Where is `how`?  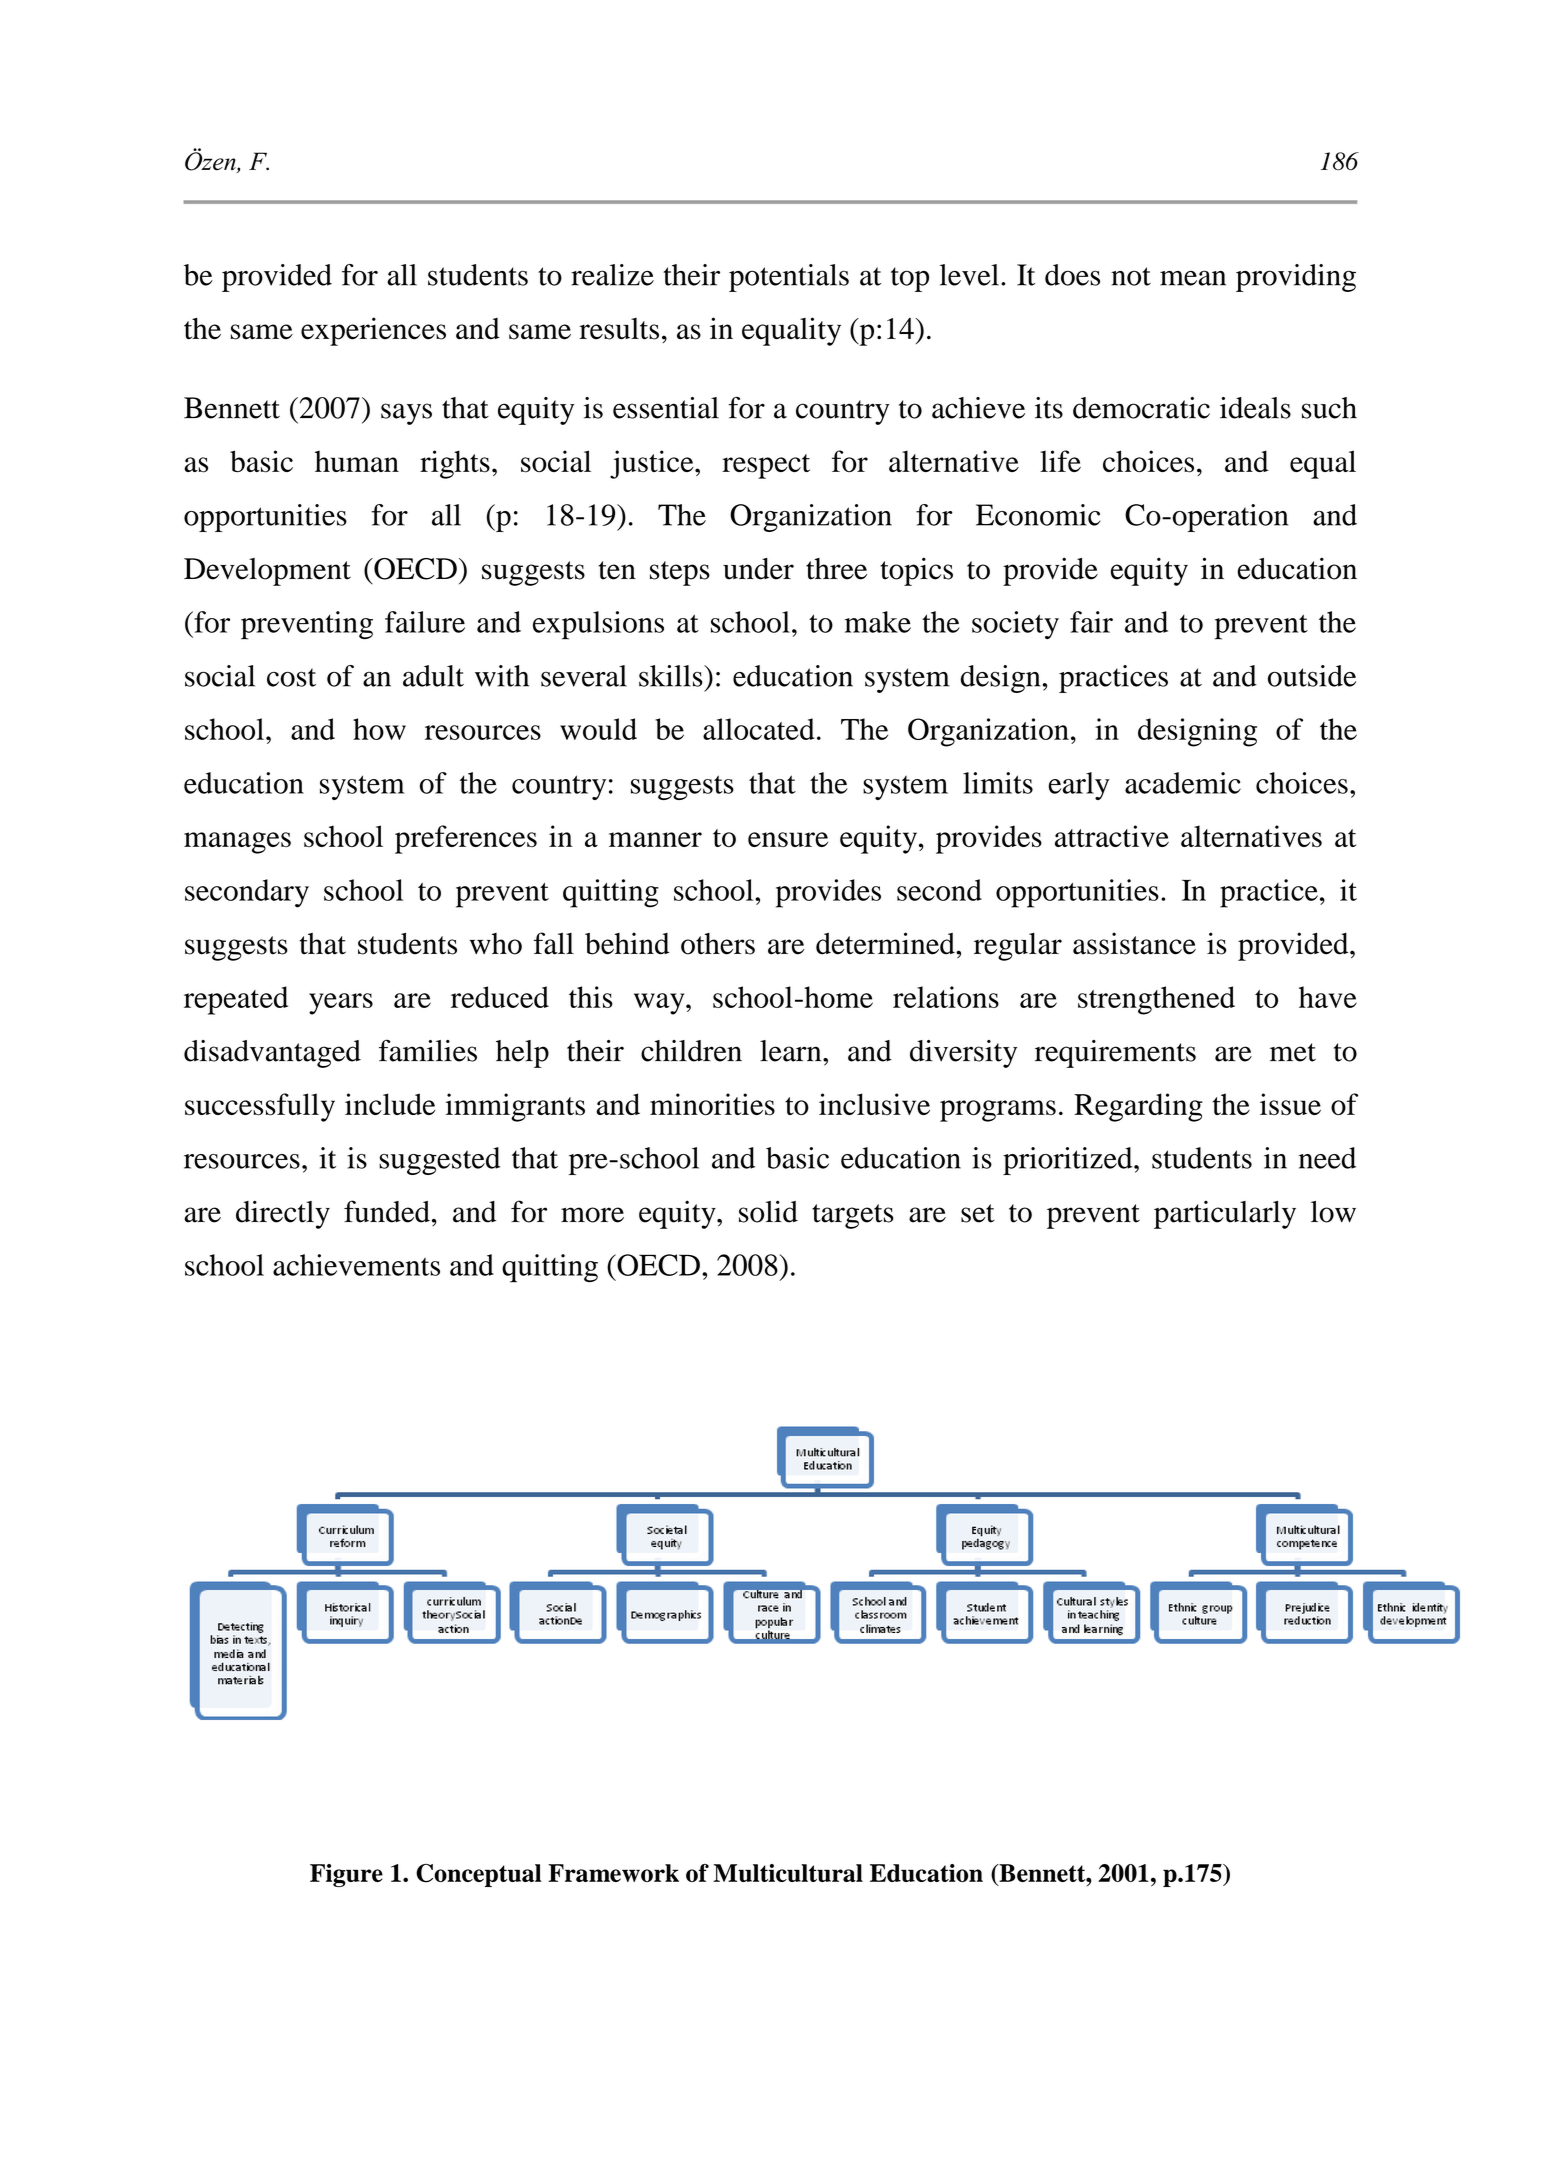 how is located at coordinates (379, 729).
